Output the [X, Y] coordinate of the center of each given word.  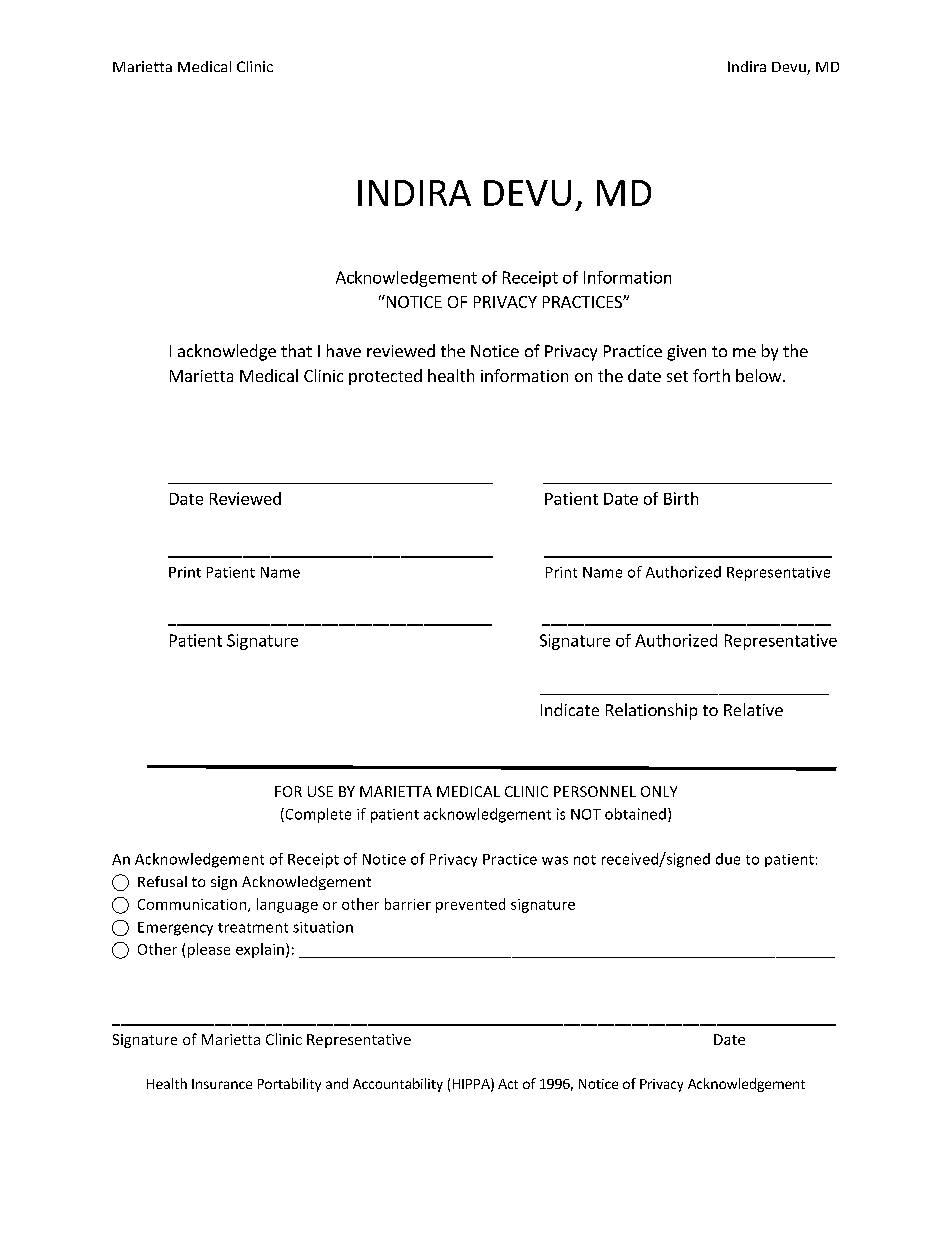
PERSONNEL [595, 791]
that [296, 350]
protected [385, 377]
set [677, 376]
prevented [470, 905]
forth [711, 375]
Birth [681, 498]
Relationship [651, 711]
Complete [317, 815]
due [728, 859]
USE [320, 791]
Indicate [570, 709]
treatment [253, 928]
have [344, 350]
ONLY [659, 791]
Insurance [222, 1084]
